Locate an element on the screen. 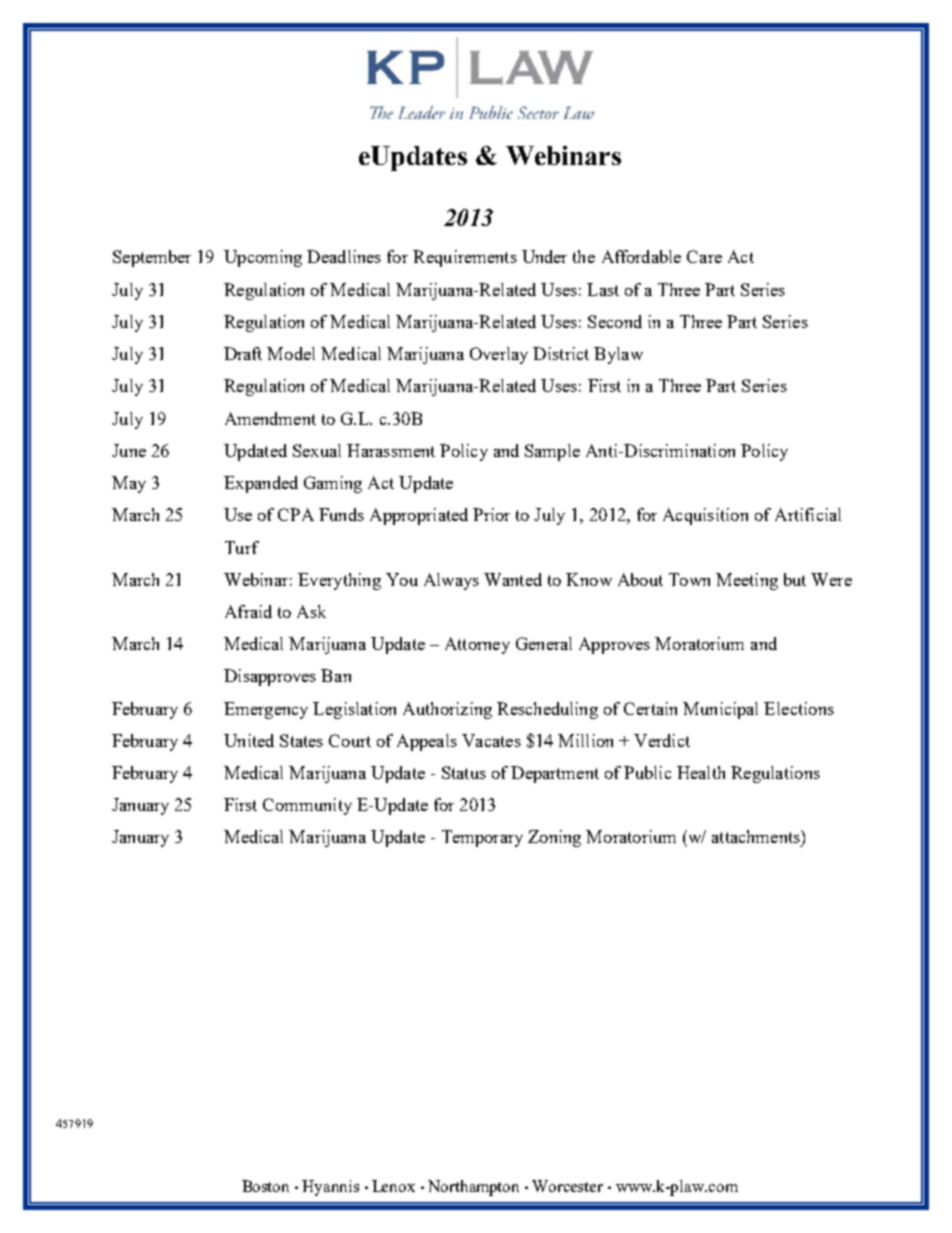 This screenshot has width=952, height=1233. Requirements is located at coordinates (465, 258).
